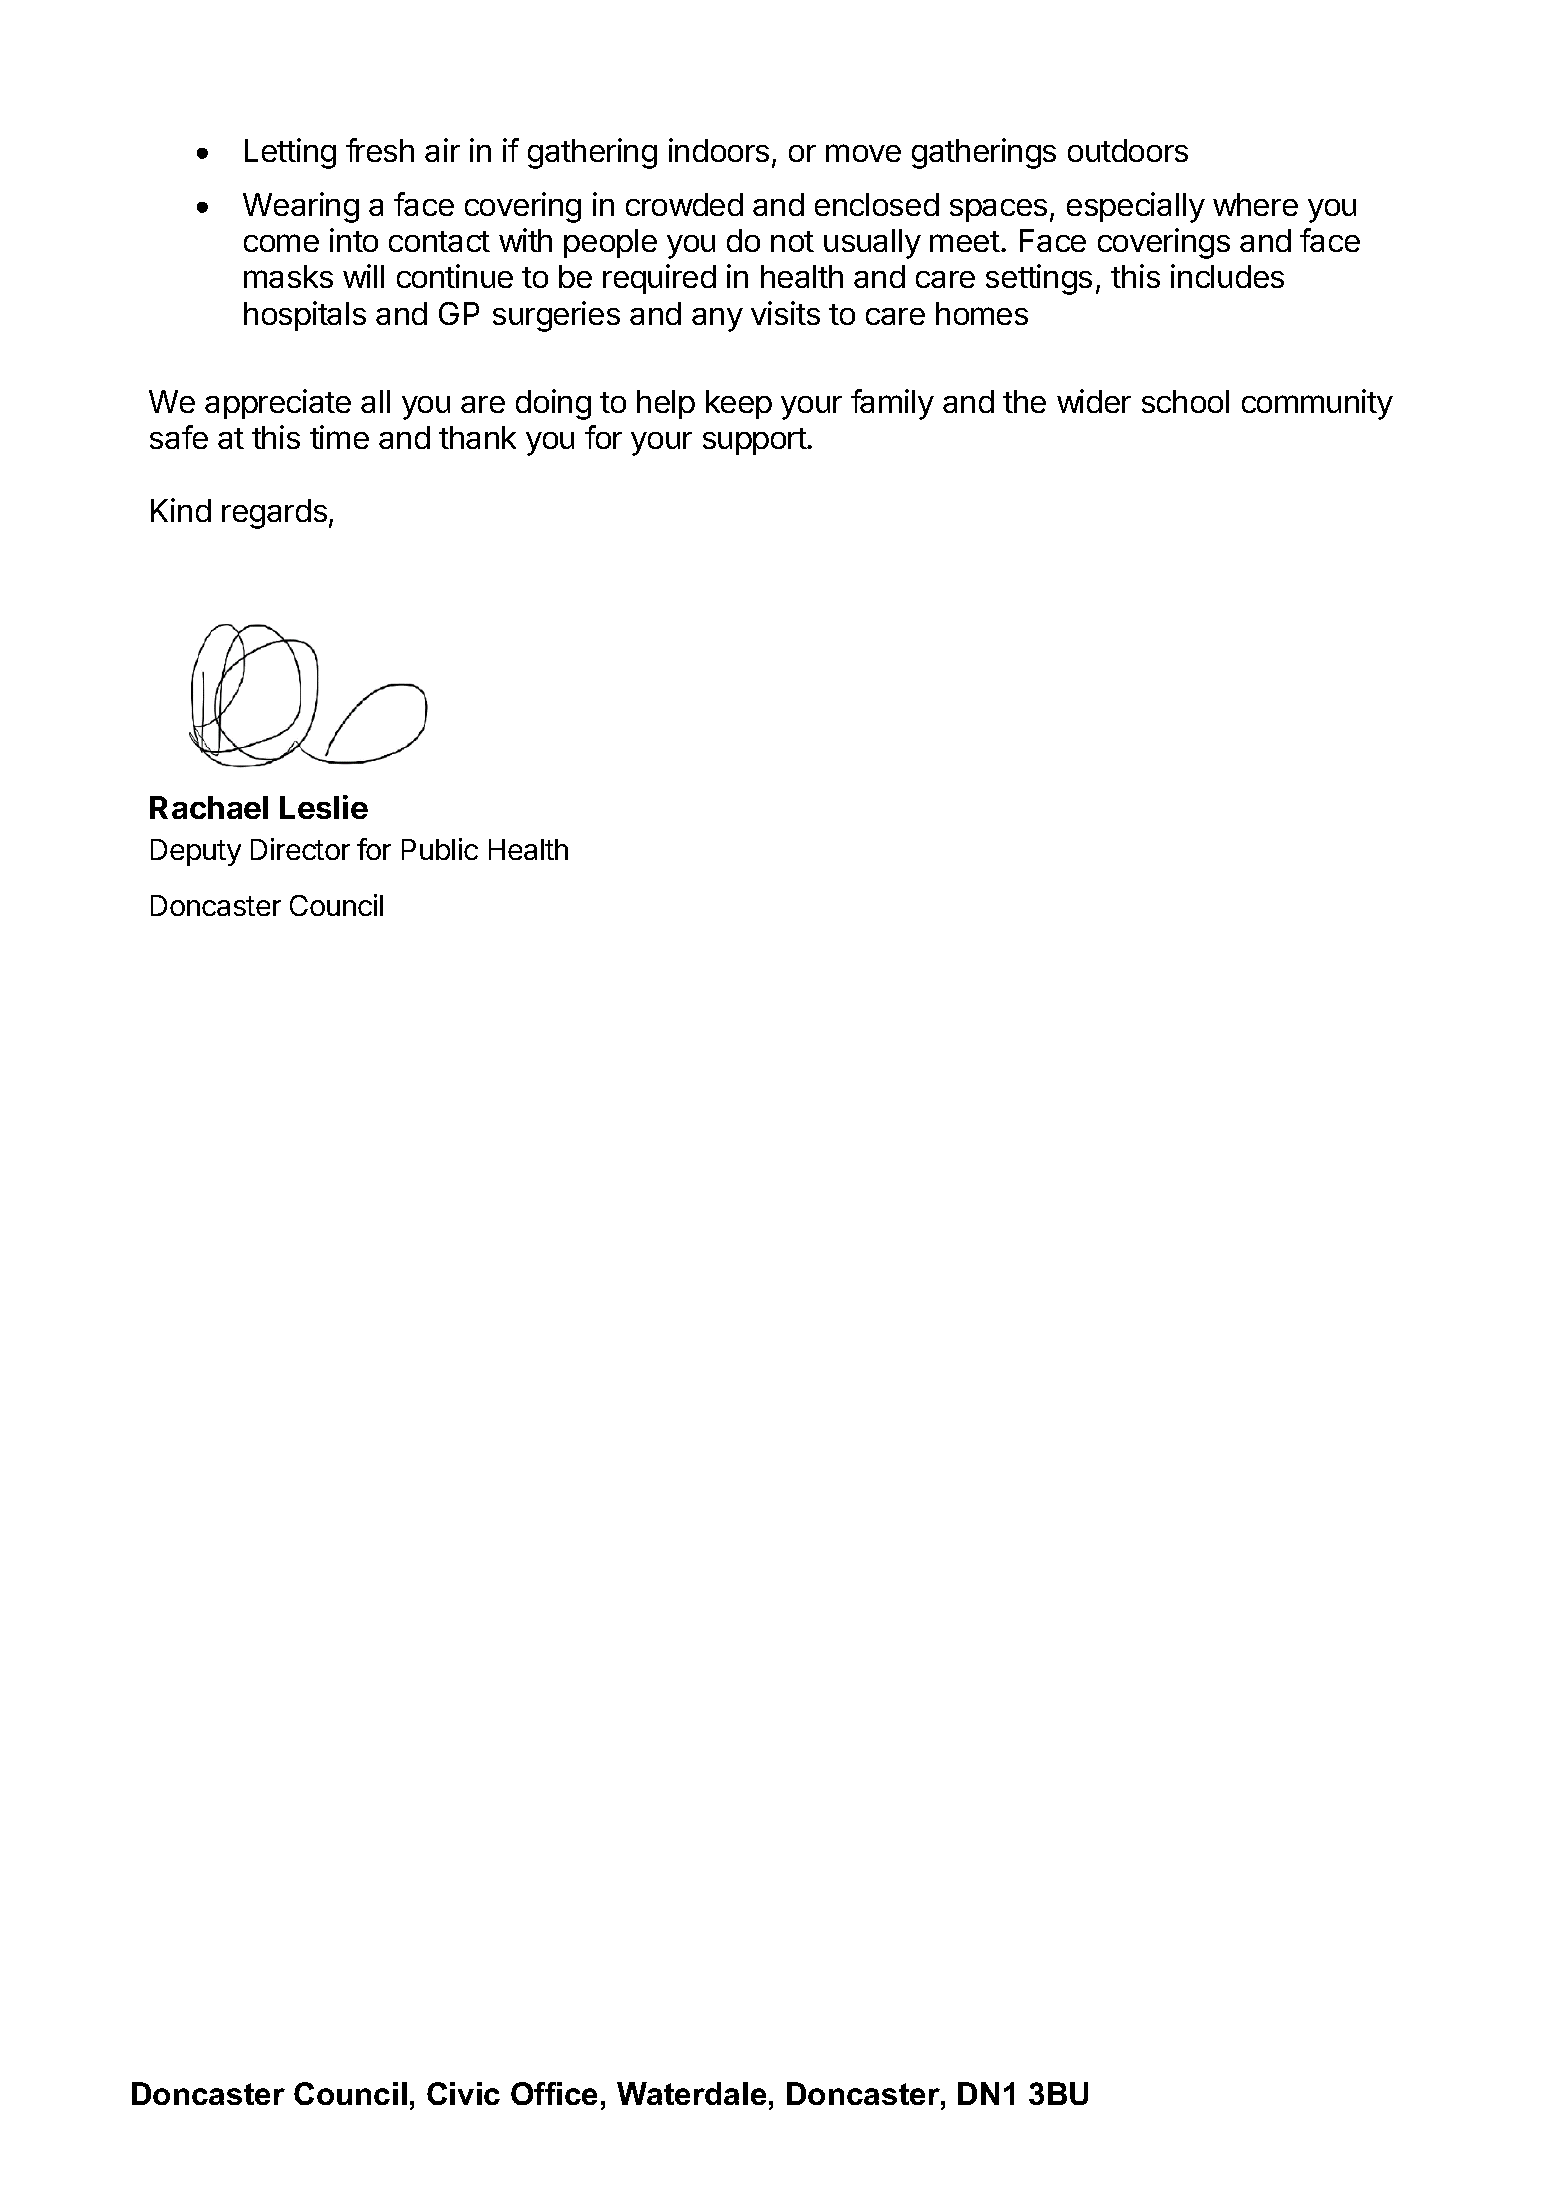  What do you see at coordinates (1185, 401) in the screenshot?
I see `school` at bounding box center [1185, 401].
